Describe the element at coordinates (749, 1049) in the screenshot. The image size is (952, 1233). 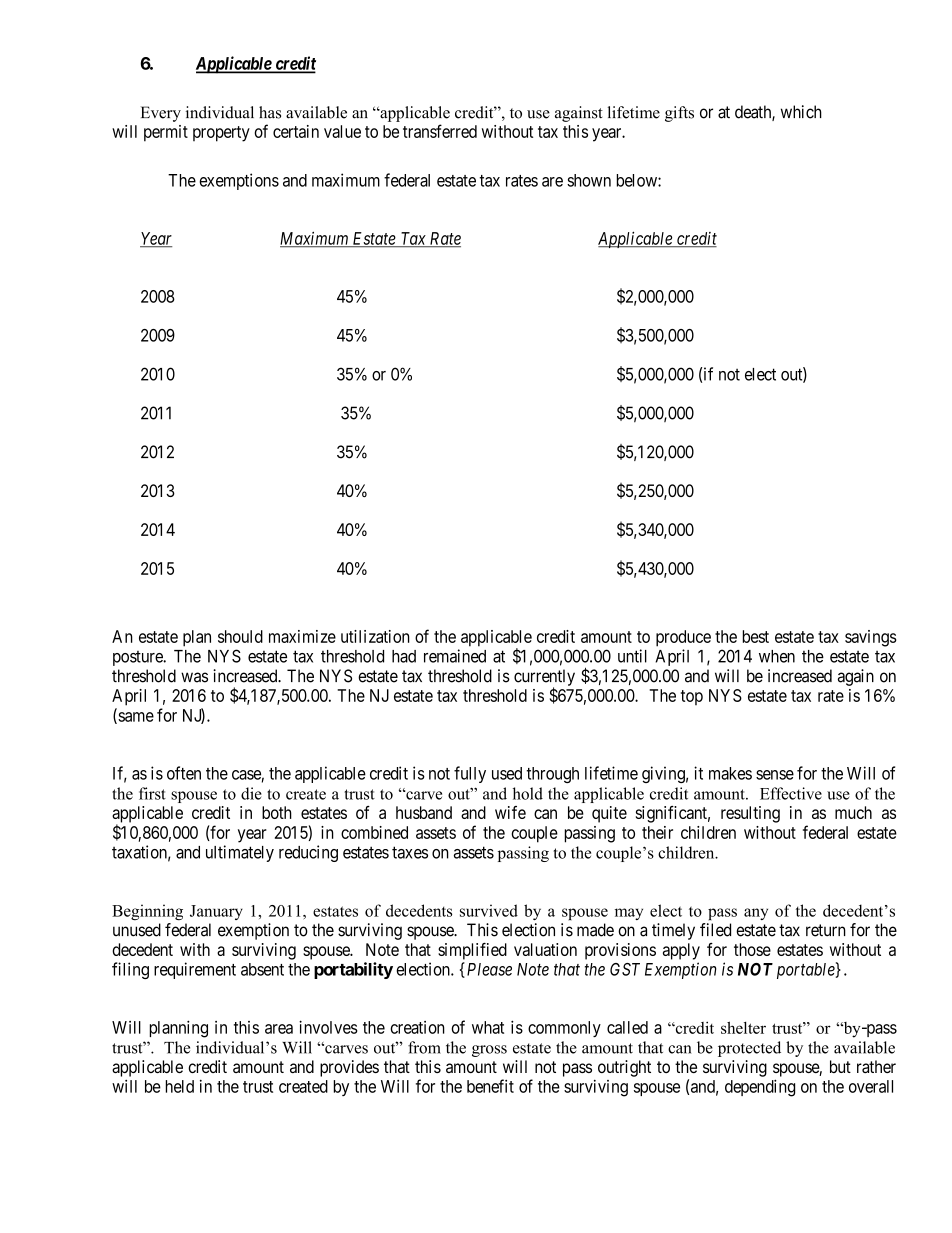
I see `protected` at that location.
